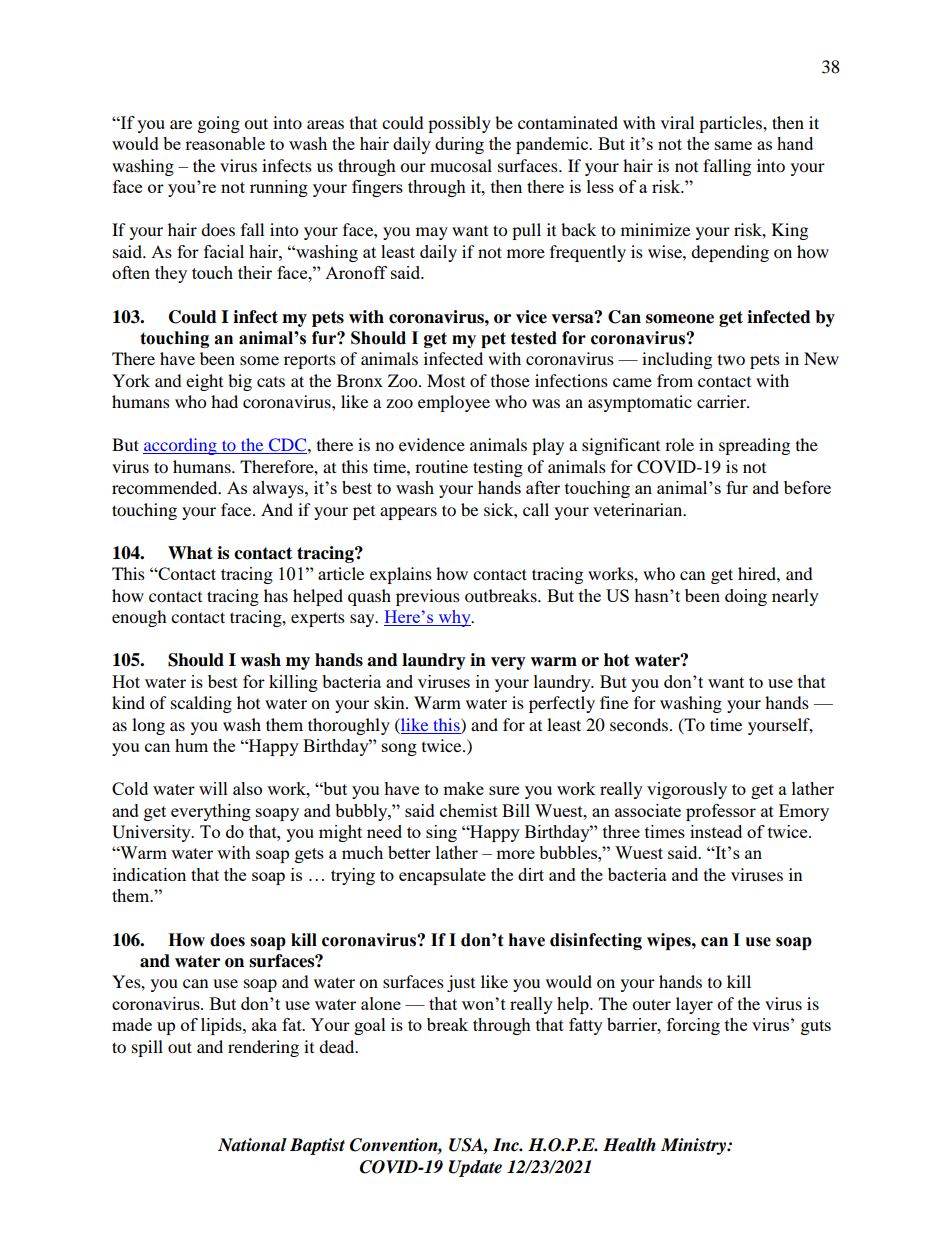 The height and width of the screenshot is (1233, 952). Describe the element at coordinates (722, 401) in the screenshot. I see `carrier` at that location.
